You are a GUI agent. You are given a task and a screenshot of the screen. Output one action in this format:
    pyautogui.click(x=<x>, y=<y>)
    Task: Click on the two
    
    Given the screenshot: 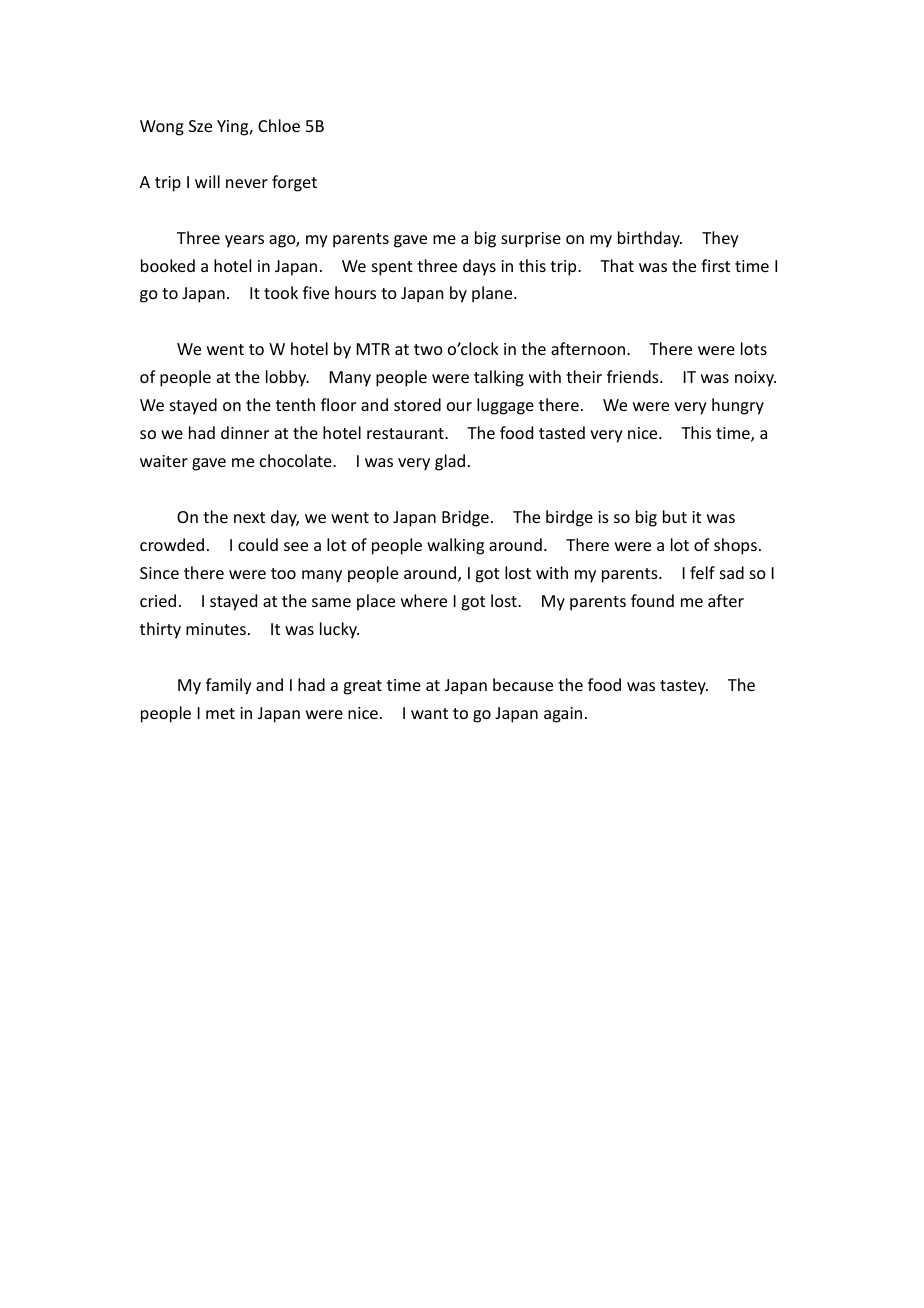 What is the action you would take?
    pyautogui.click(x=428, y=349)
